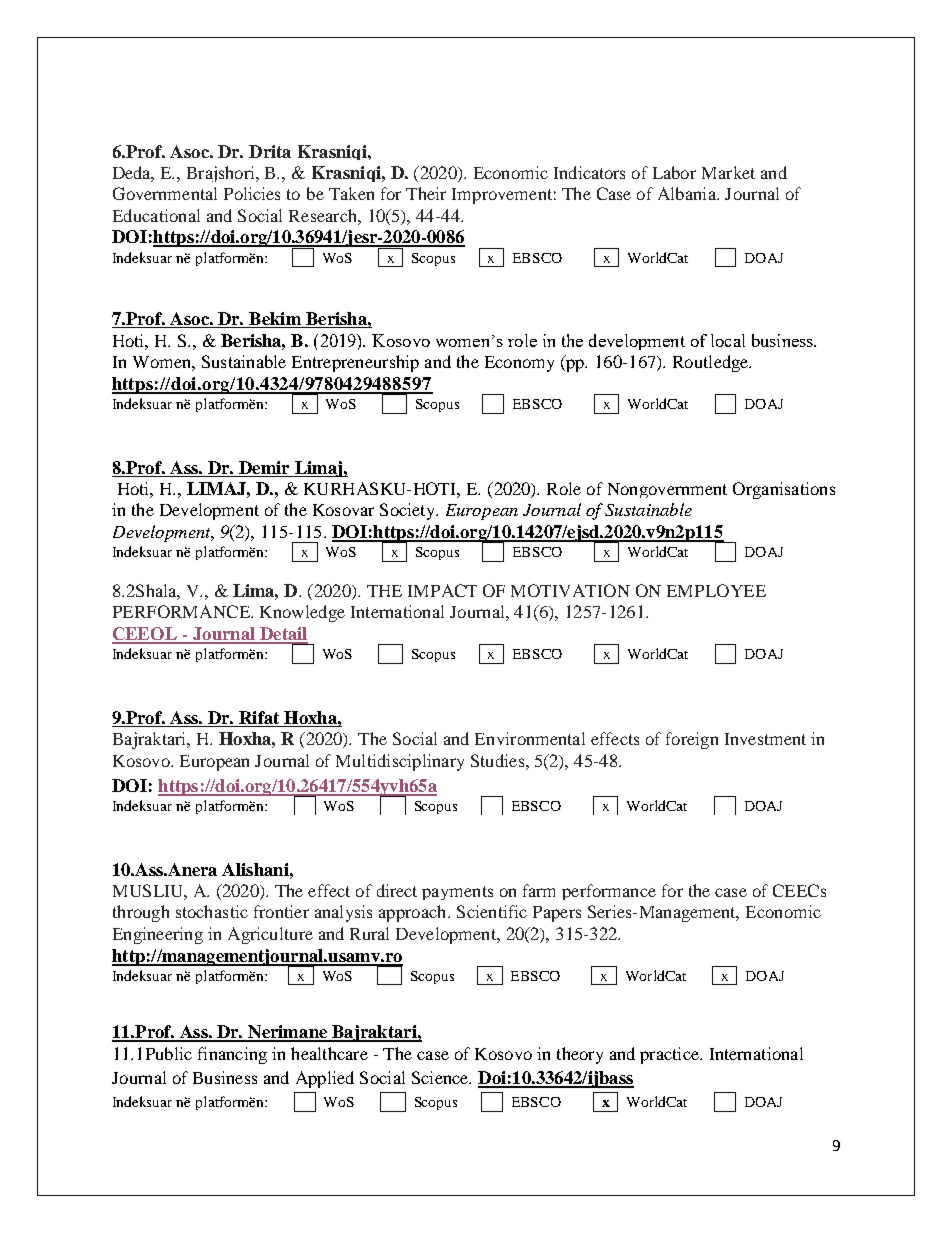 This image has height=1233, width=952. What do you see at coordinates (688, 193) in the image?
I see `Albania` at bounding box center [688, 193].
